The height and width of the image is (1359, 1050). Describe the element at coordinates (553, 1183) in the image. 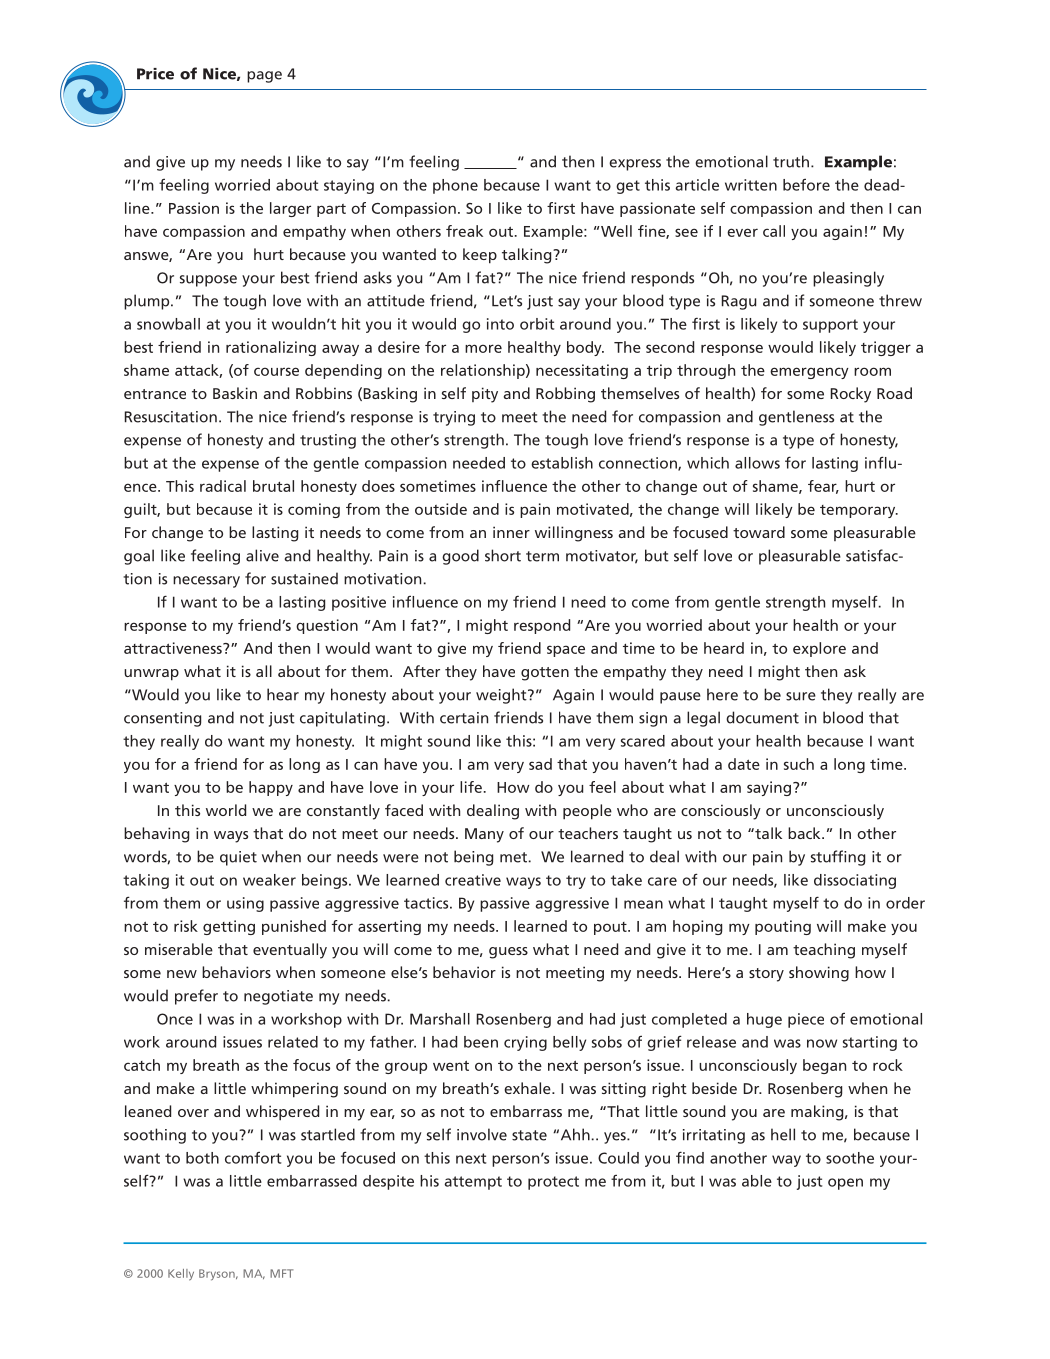

I see `protect` at that location.
